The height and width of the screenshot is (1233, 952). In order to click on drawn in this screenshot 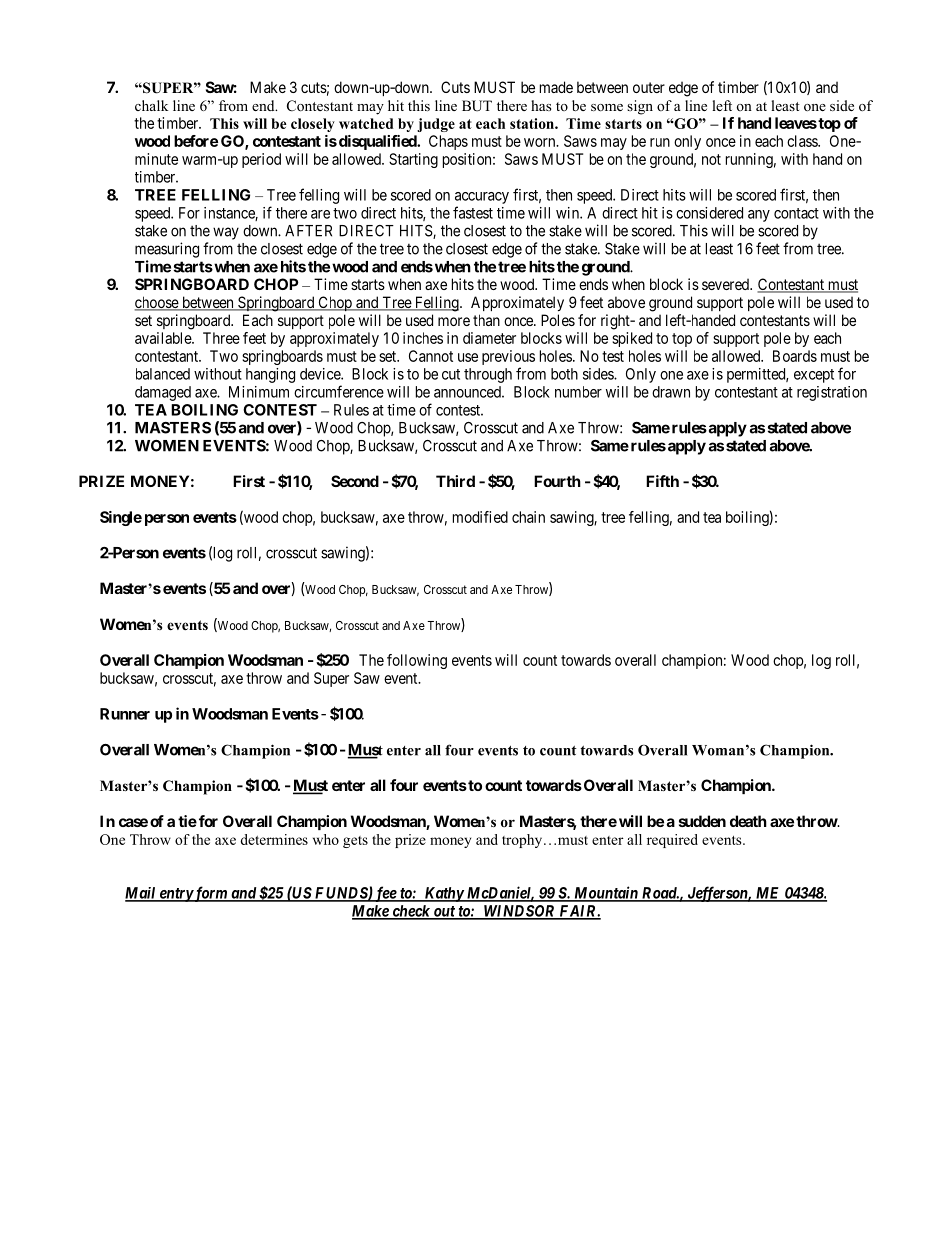, I will do `click(671, 392)`.
